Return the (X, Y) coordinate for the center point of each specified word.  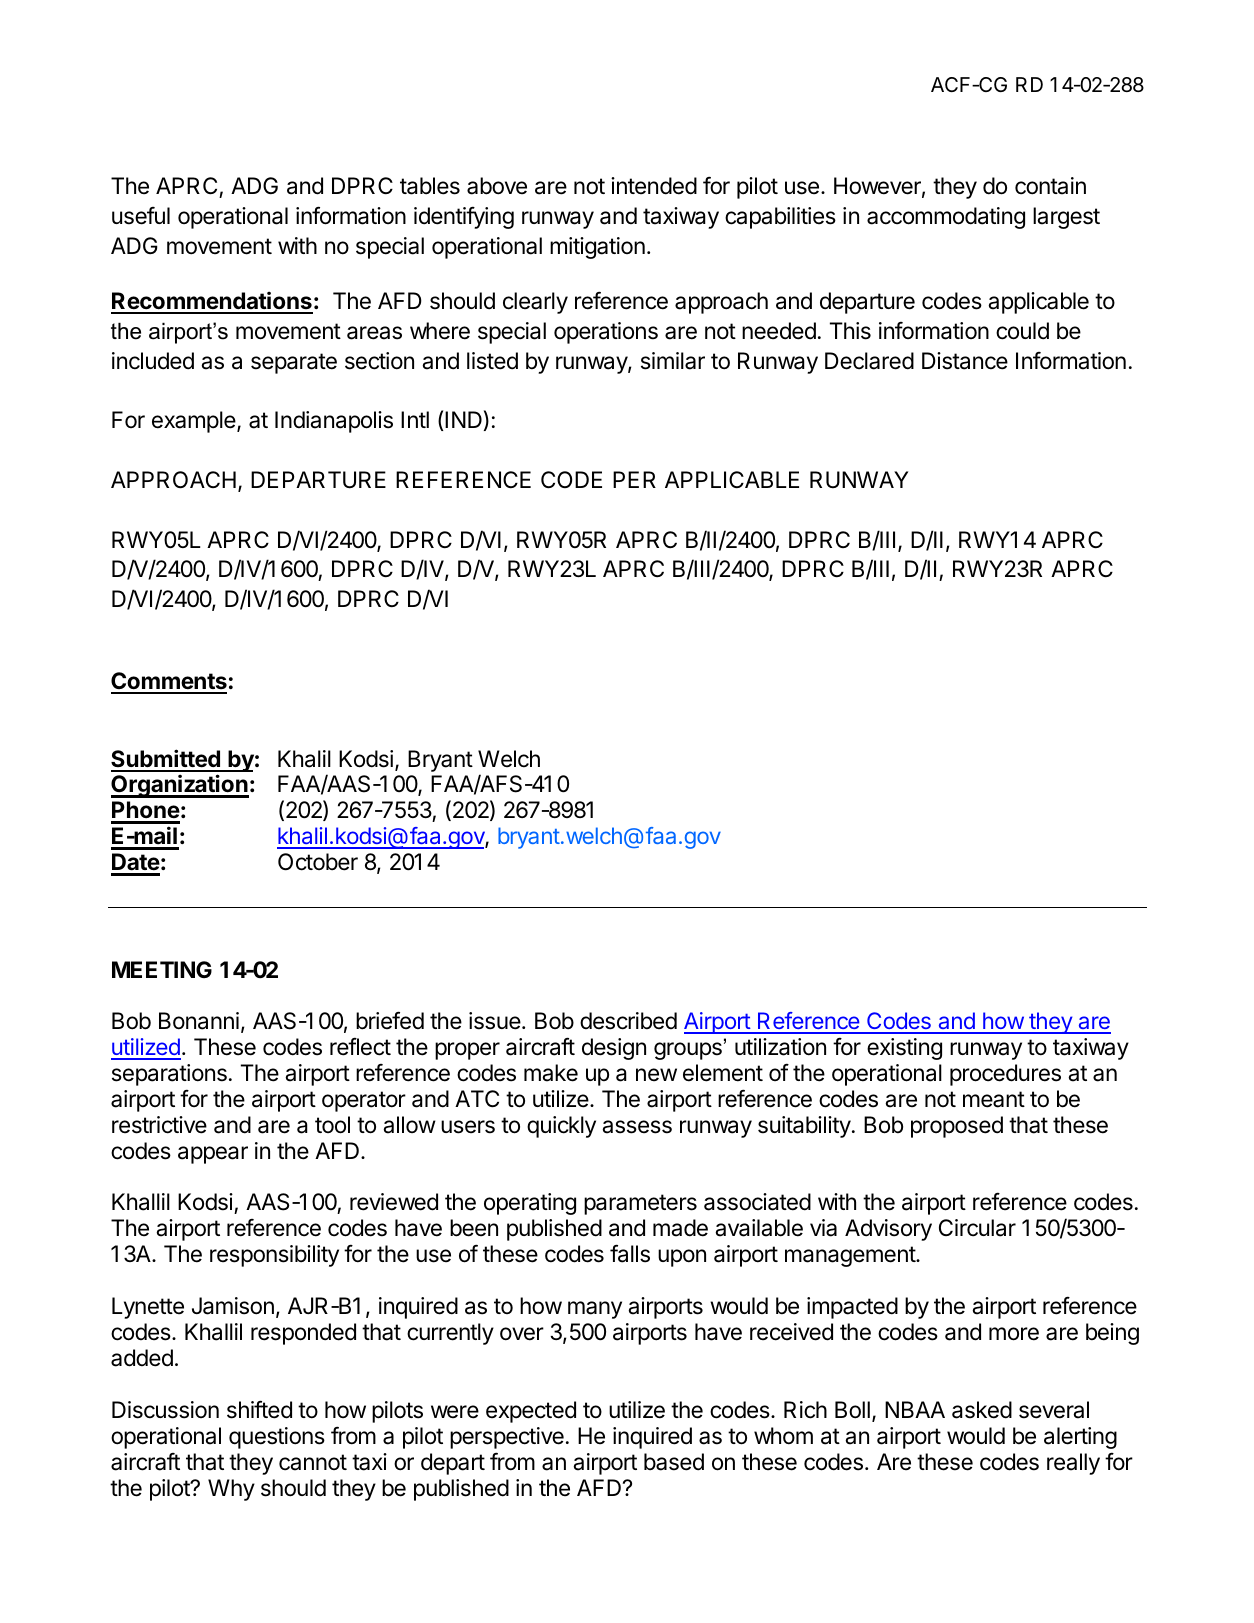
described (628, 1021)
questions (277, 1438)
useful (141, 216)
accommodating (946, 218)
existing (904, 1049)
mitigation (597, 248)
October (318, 862)
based (674, 1462)
